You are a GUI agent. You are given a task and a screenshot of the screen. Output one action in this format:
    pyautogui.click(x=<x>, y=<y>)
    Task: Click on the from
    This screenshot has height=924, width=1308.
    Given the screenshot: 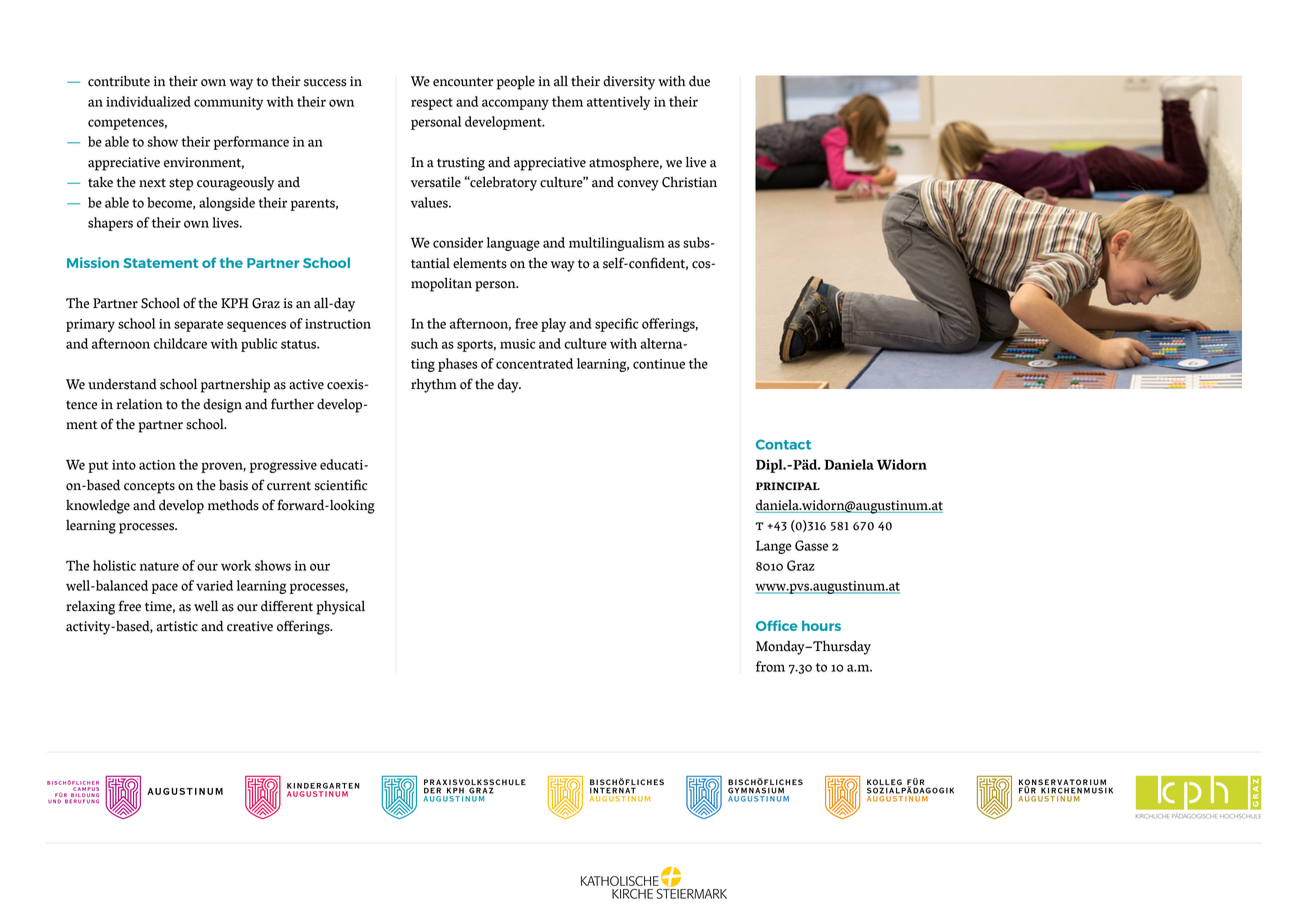 What is the action you would take?
    pyautogui.click(x=770, y=666)
